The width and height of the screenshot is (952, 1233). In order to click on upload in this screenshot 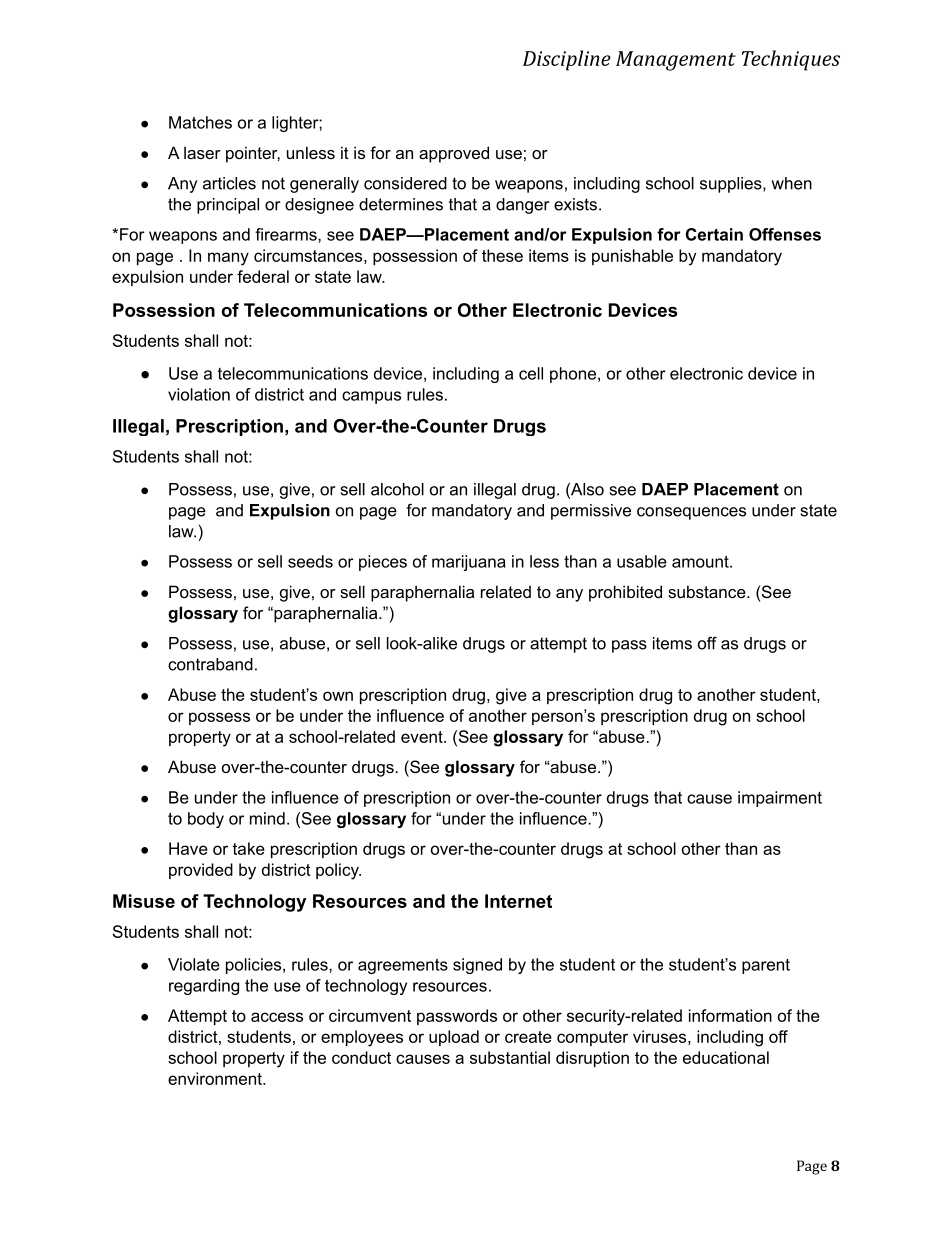, I will do `click(454, 1038)`.
